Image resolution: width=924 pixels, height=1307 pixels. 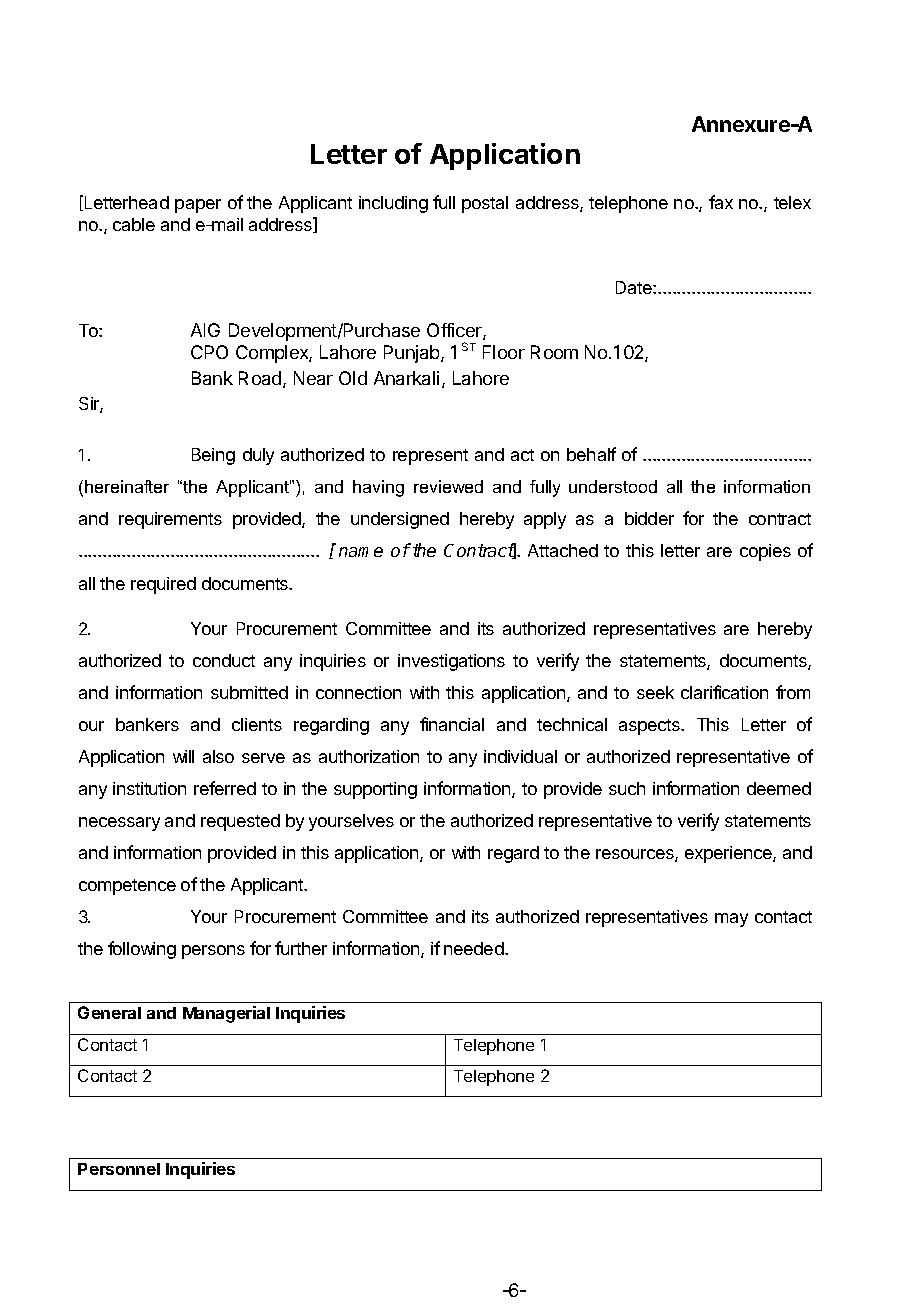 What do you see at coordinates (375, 790) in the image?
I see `supporting` at bounding box center [375, 790].
